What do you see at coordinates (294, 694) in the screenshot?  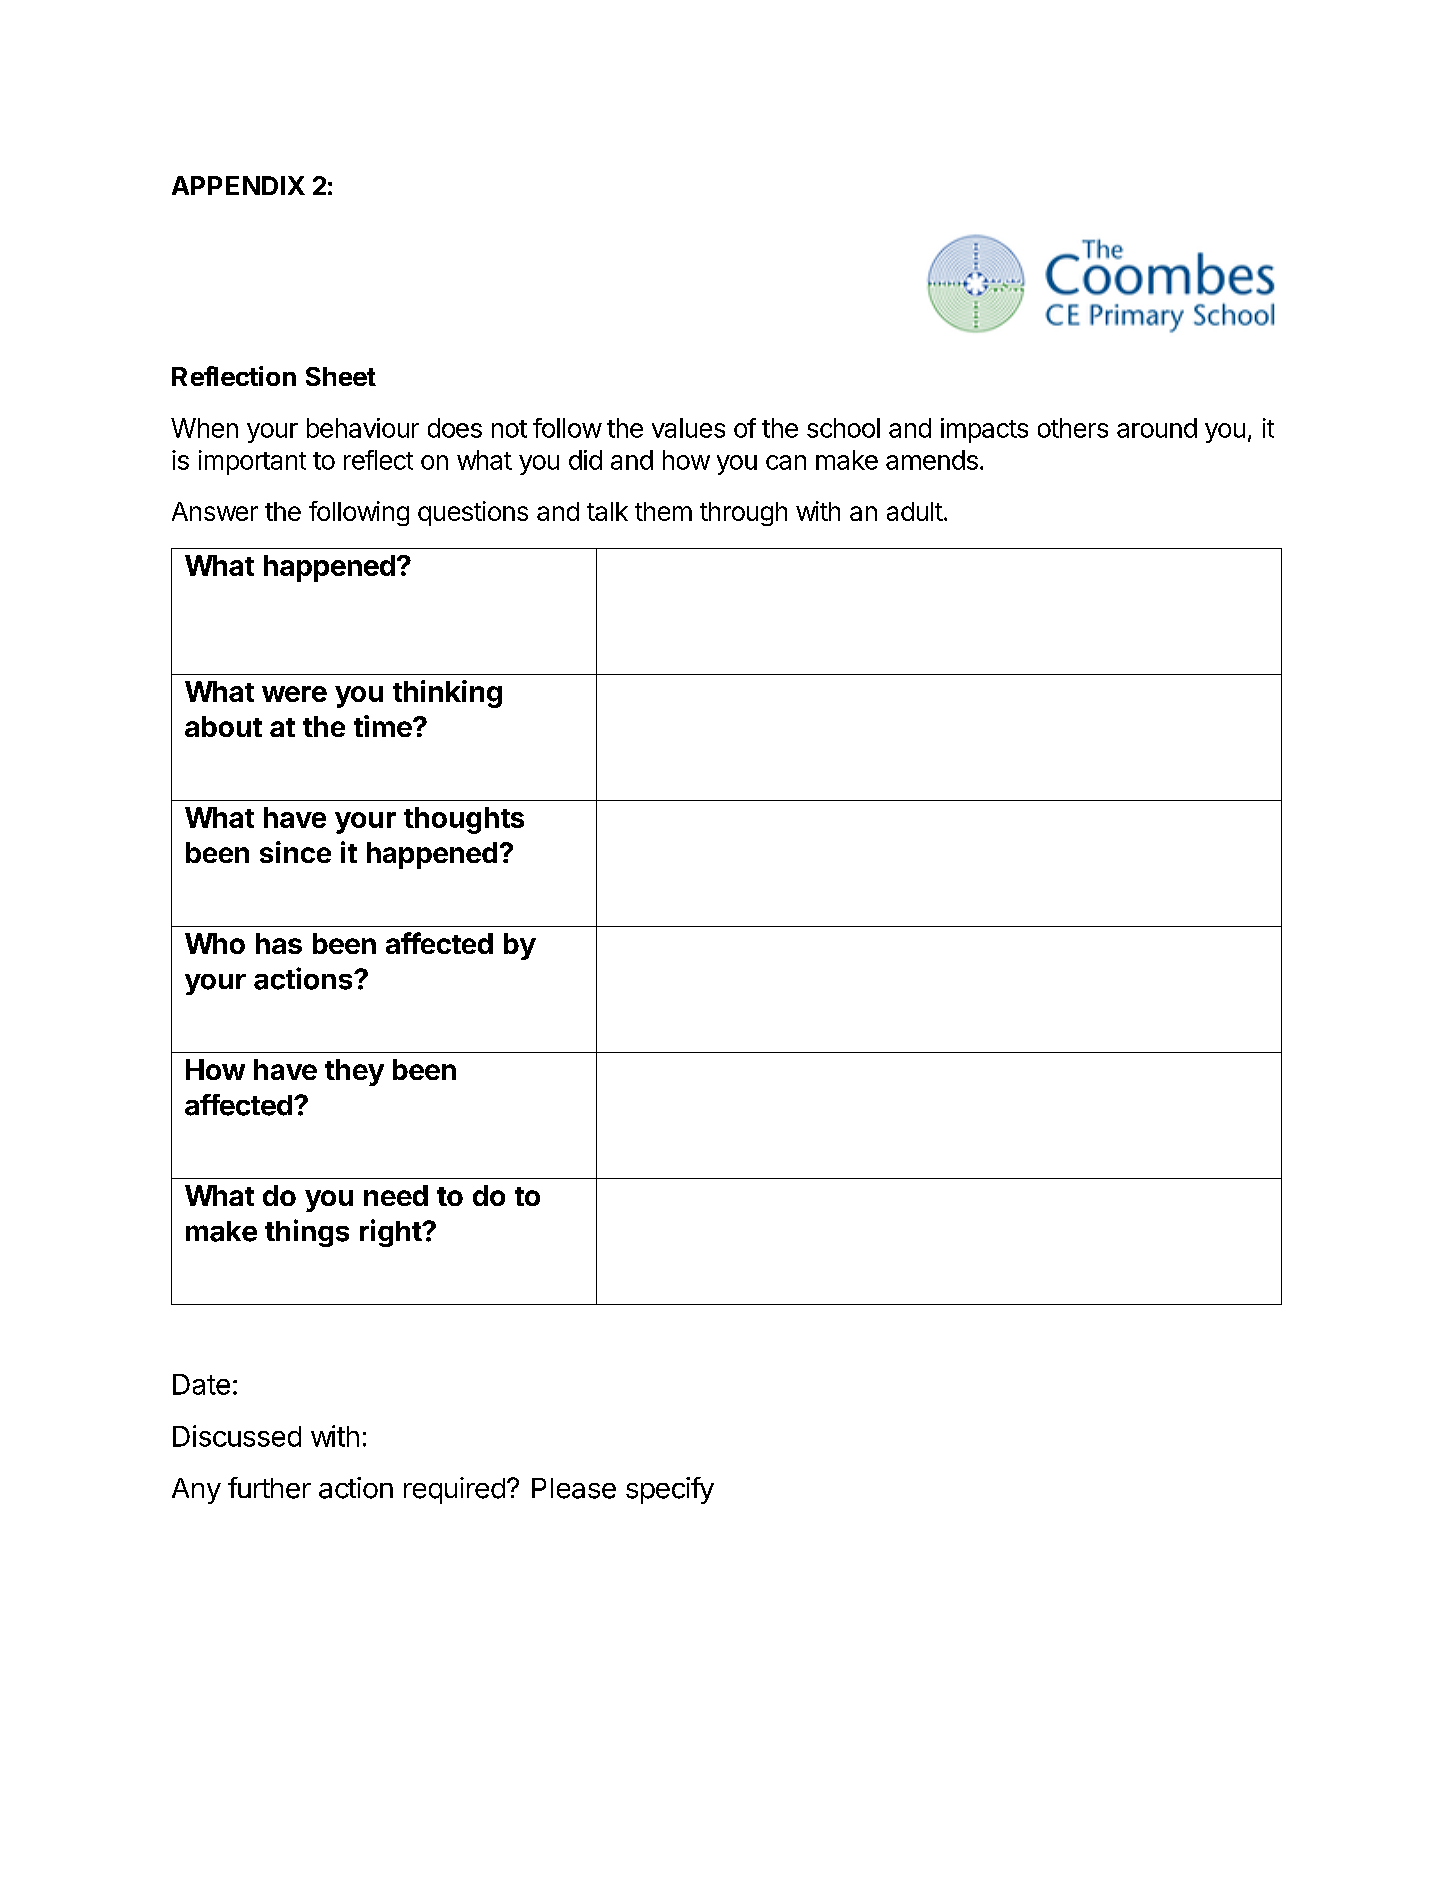 I see `were` at bounding box center [294, 694].
